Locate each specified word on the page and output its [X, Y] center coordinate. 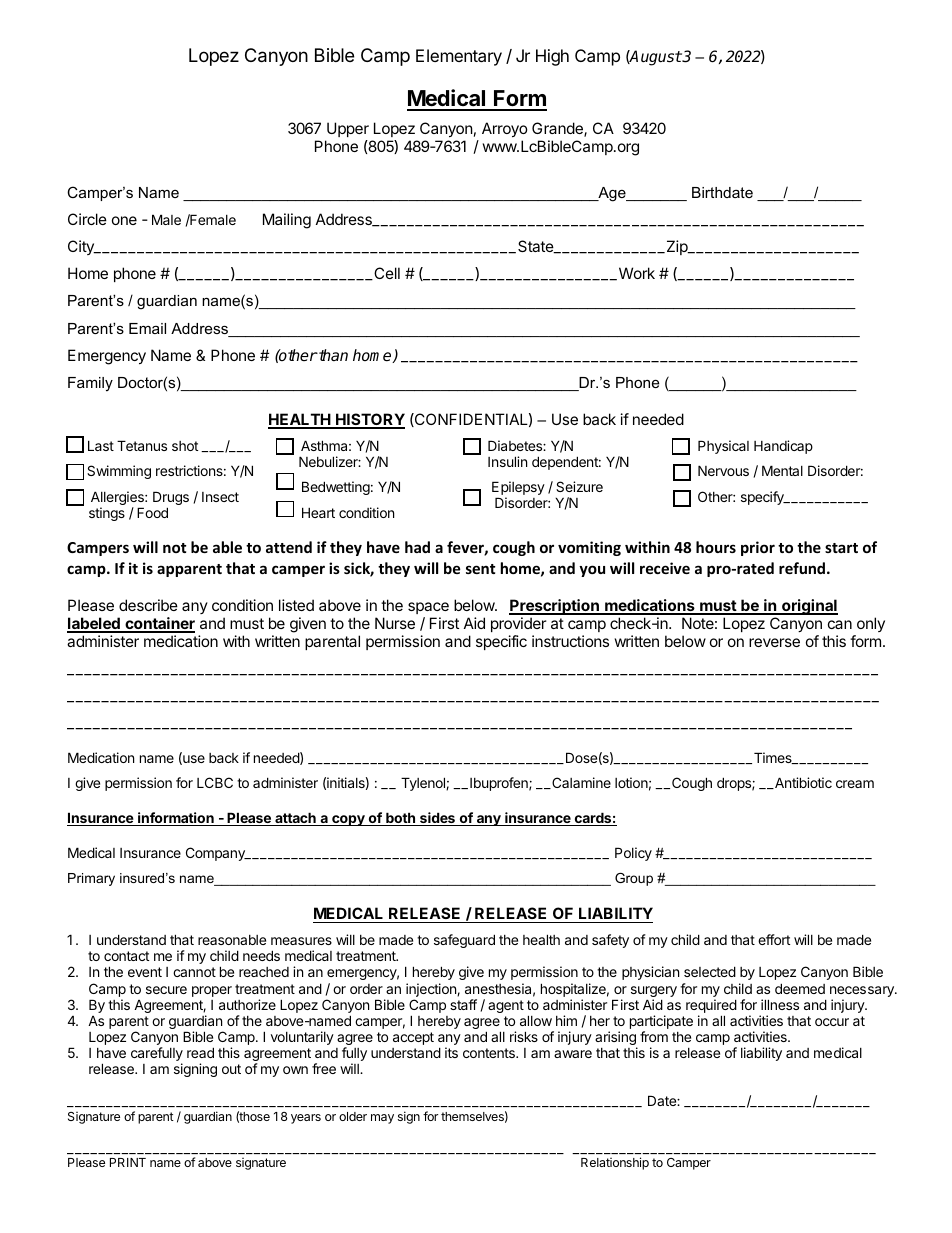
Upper [347, 131]
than [332, 355]
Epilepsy [518, 489]
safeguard [464, 941]
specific [501, 642]
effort [774, 939]
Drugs [171, 499]
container [159, 624]
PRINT [128, 1162]
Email [147, 328]
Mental [782, 470]
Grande [558, 129]
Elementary [459, 57]
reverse [774, 642]
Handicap [783, 447]
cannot [194, 972]
